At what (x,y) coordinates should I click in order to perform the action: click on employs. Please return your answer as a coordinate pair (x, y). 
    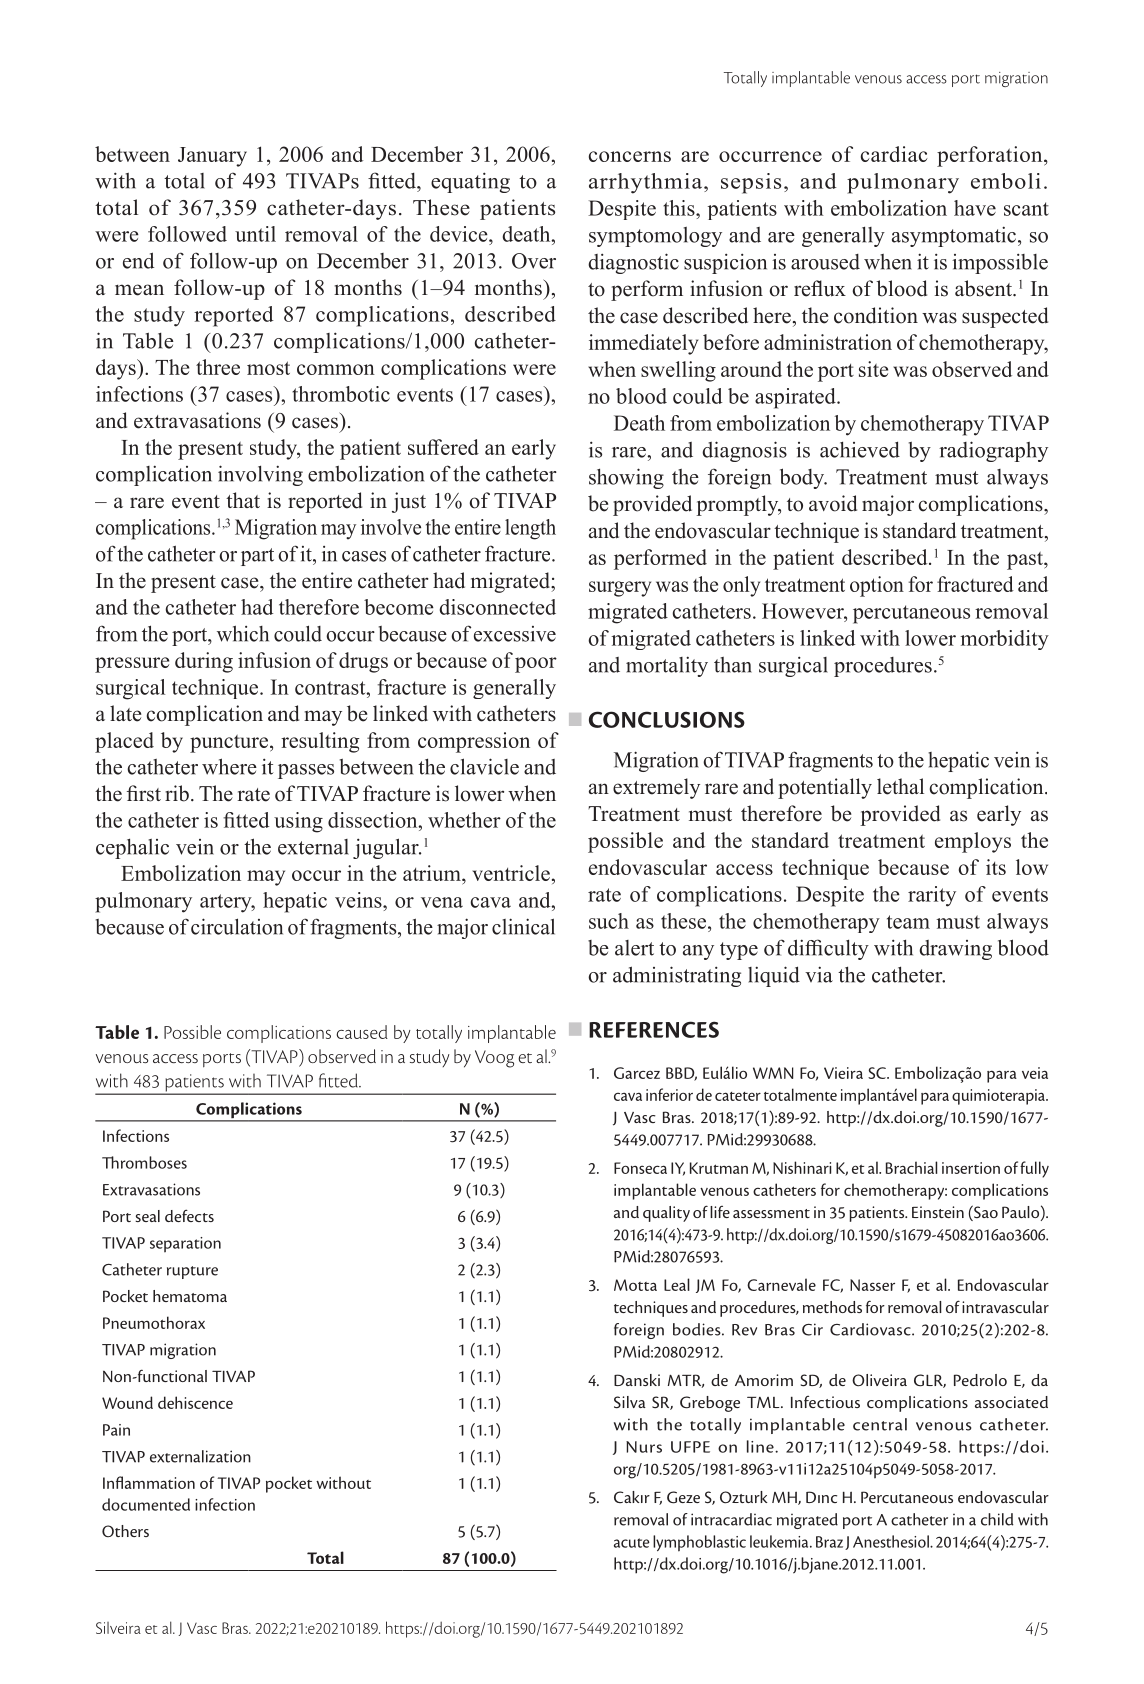
    Looking at the image, I should click on (973, 842).
